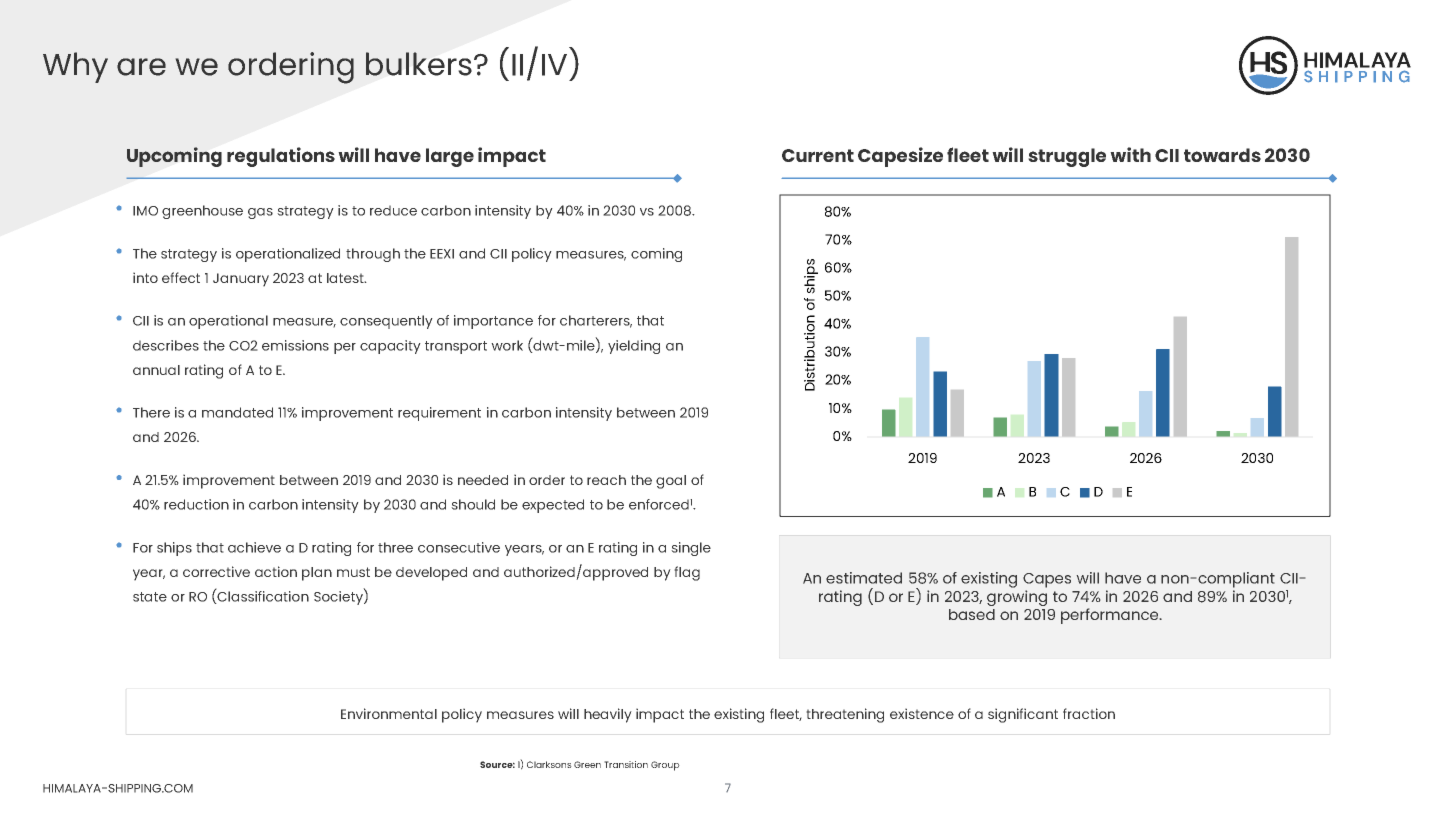 This page has width=1456, height=819. What do you see at coordinates (141, 67) in the page?
I see `are` at bounding box center [141, 67].
